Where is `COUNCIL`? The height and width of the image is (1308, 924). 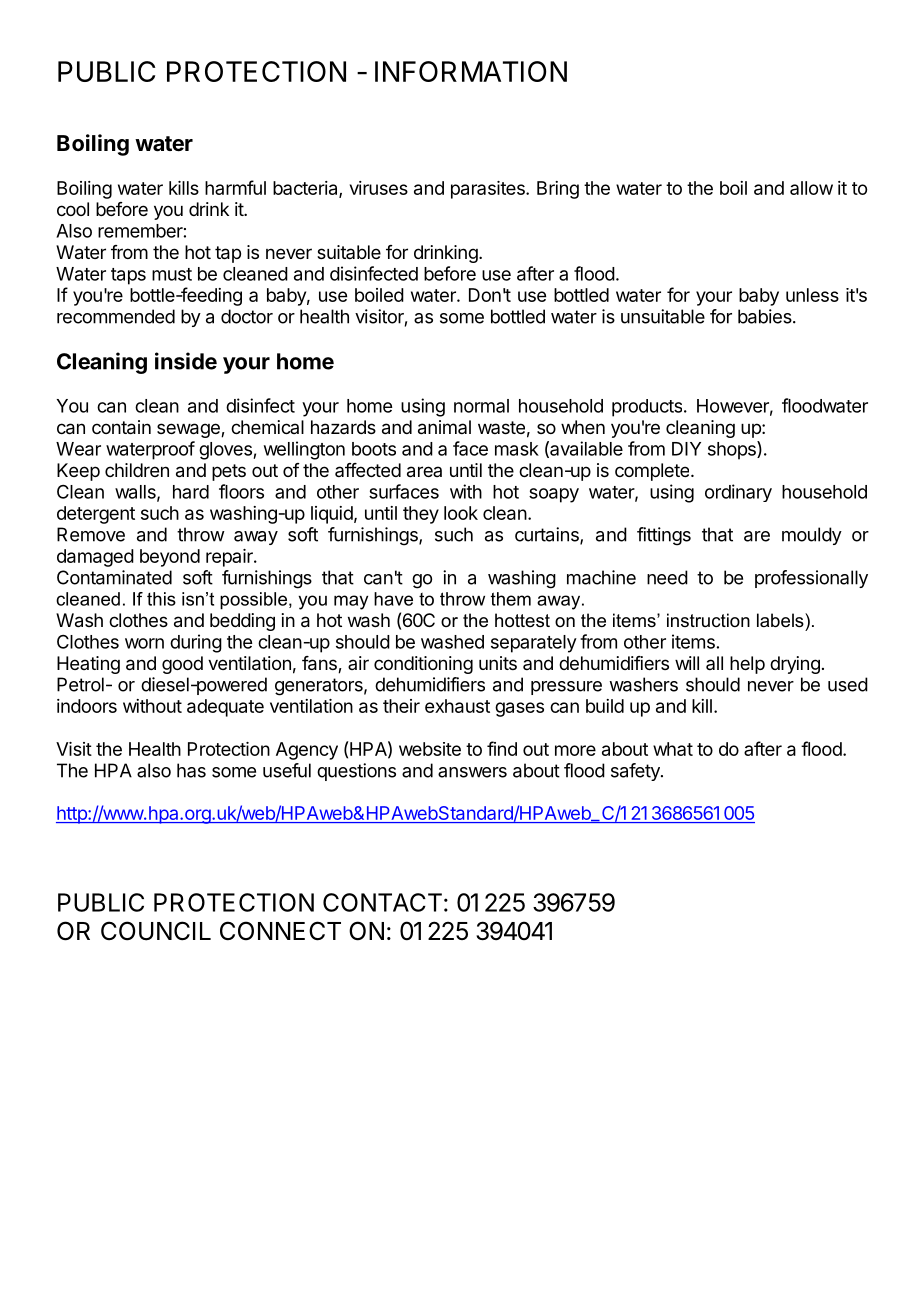
COUNCIL is located at coordinates (156, 931).
